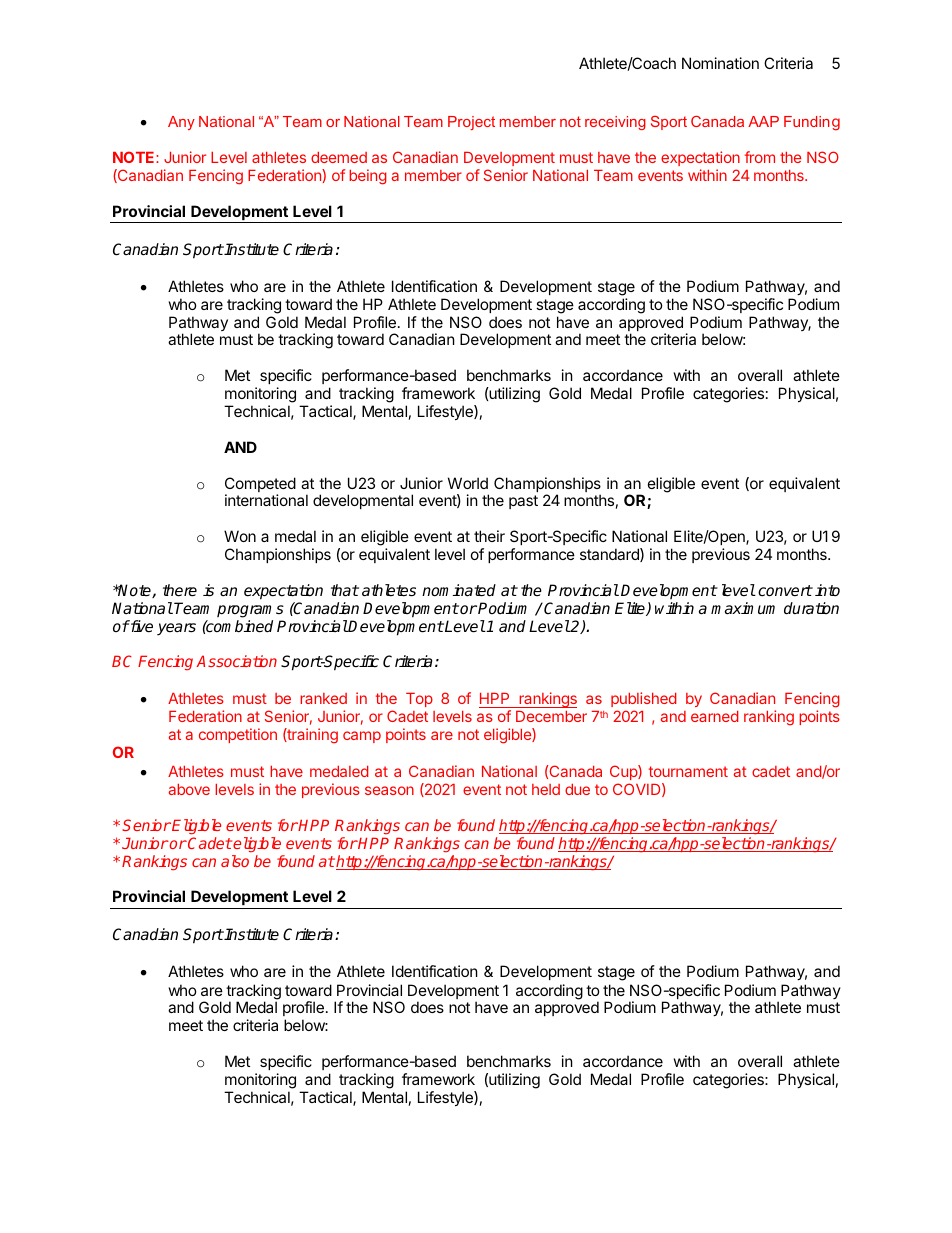 This page has height=1233, width=952. What do you see at coordinates (546, 789) in the page?
I see `held` at bounding box center [546, 789].
